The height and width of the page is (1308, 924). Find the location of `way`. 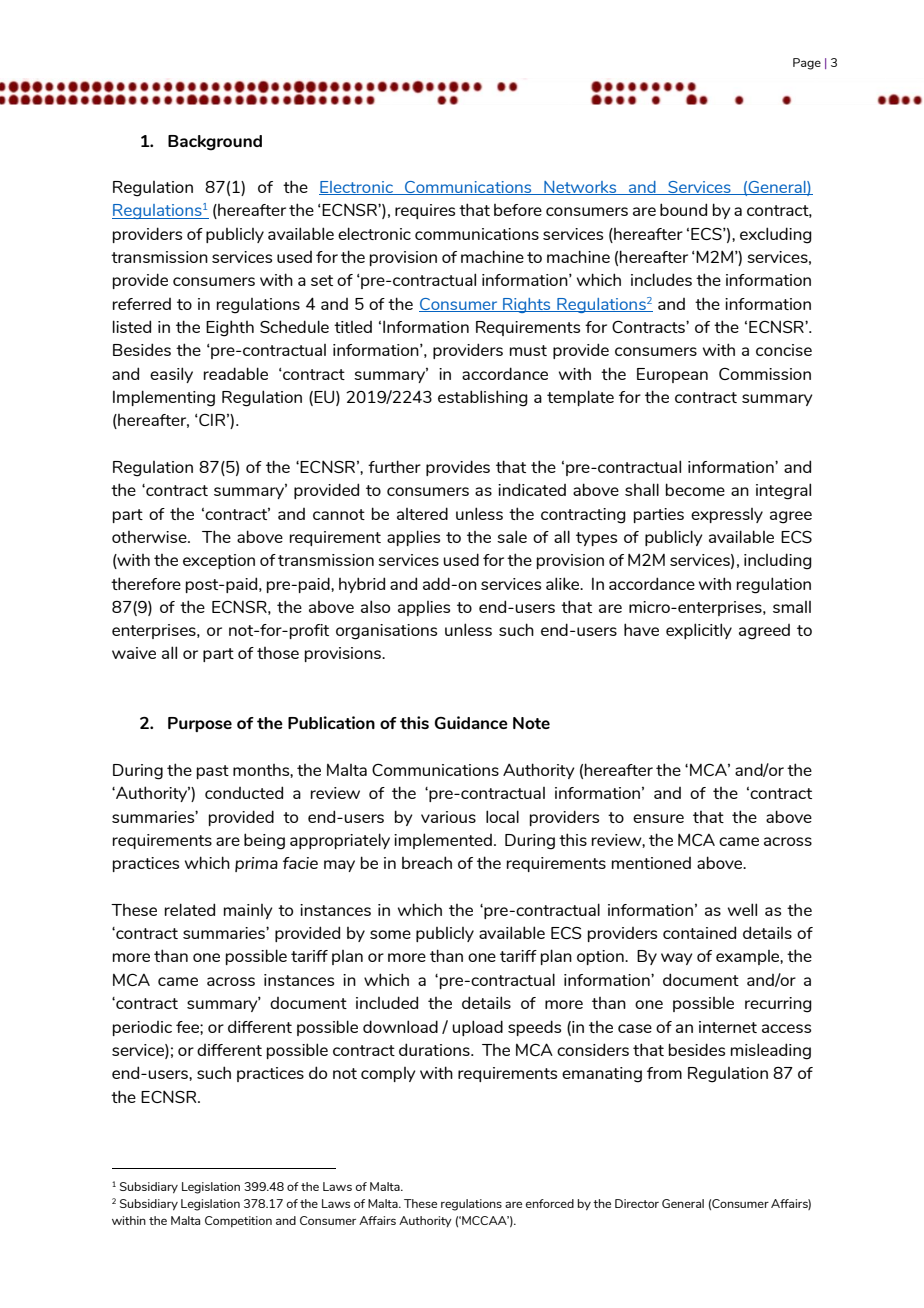

way is located at coordinates (677, 959).
